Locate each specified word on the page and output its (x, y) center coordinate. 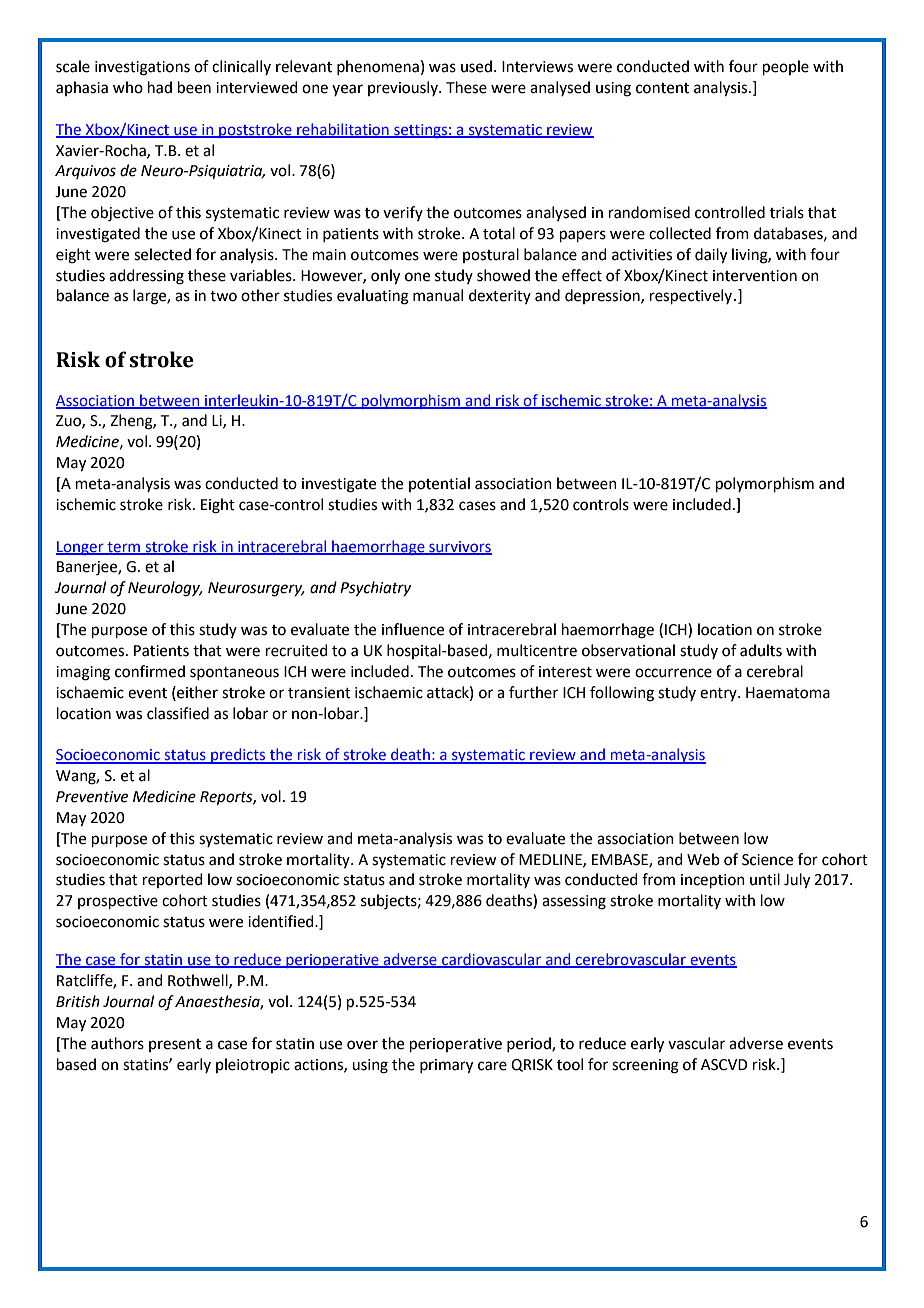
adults (761, 650)
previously (404, 88)
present (175, 1045)
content (662, 88)
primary (446, 1066)
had (160, 87)
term (123, 548)
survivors (459, 547)
